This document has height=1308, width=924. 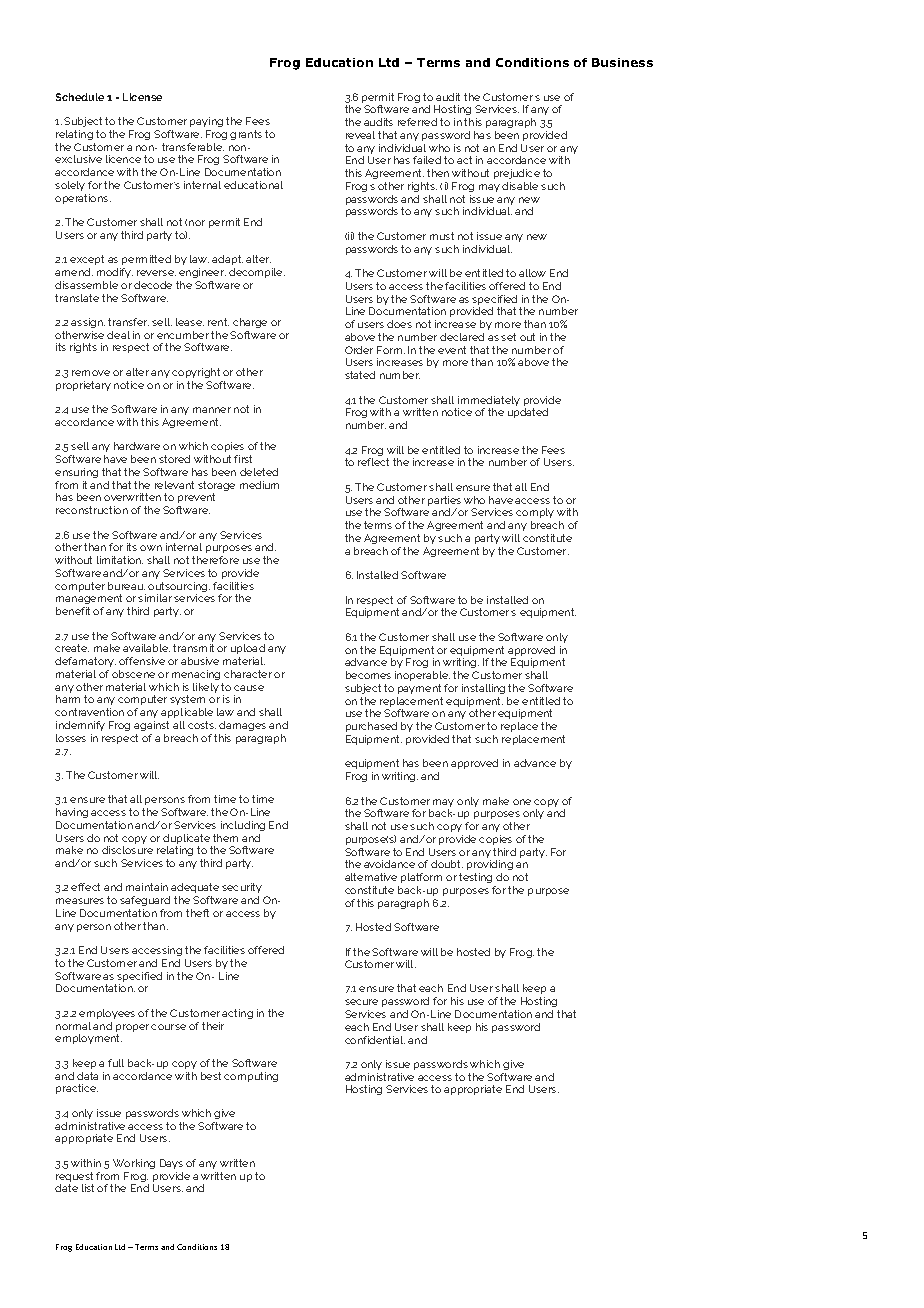 What do you see at coordinates (535, 515) in the document?
I see `comply` at bounding box center [535, 515].
